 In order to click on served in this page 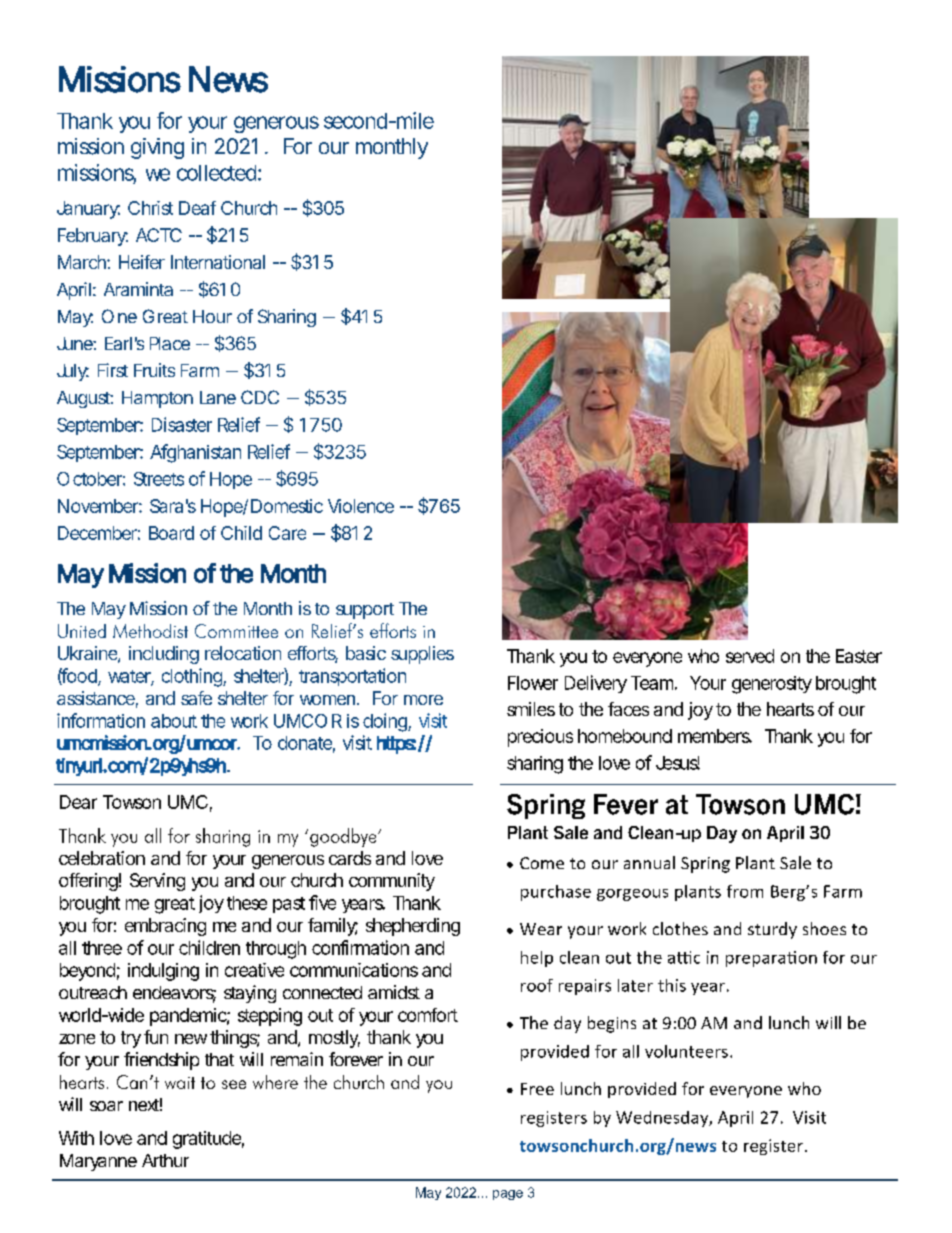, I will do `click(750, 656)`.
